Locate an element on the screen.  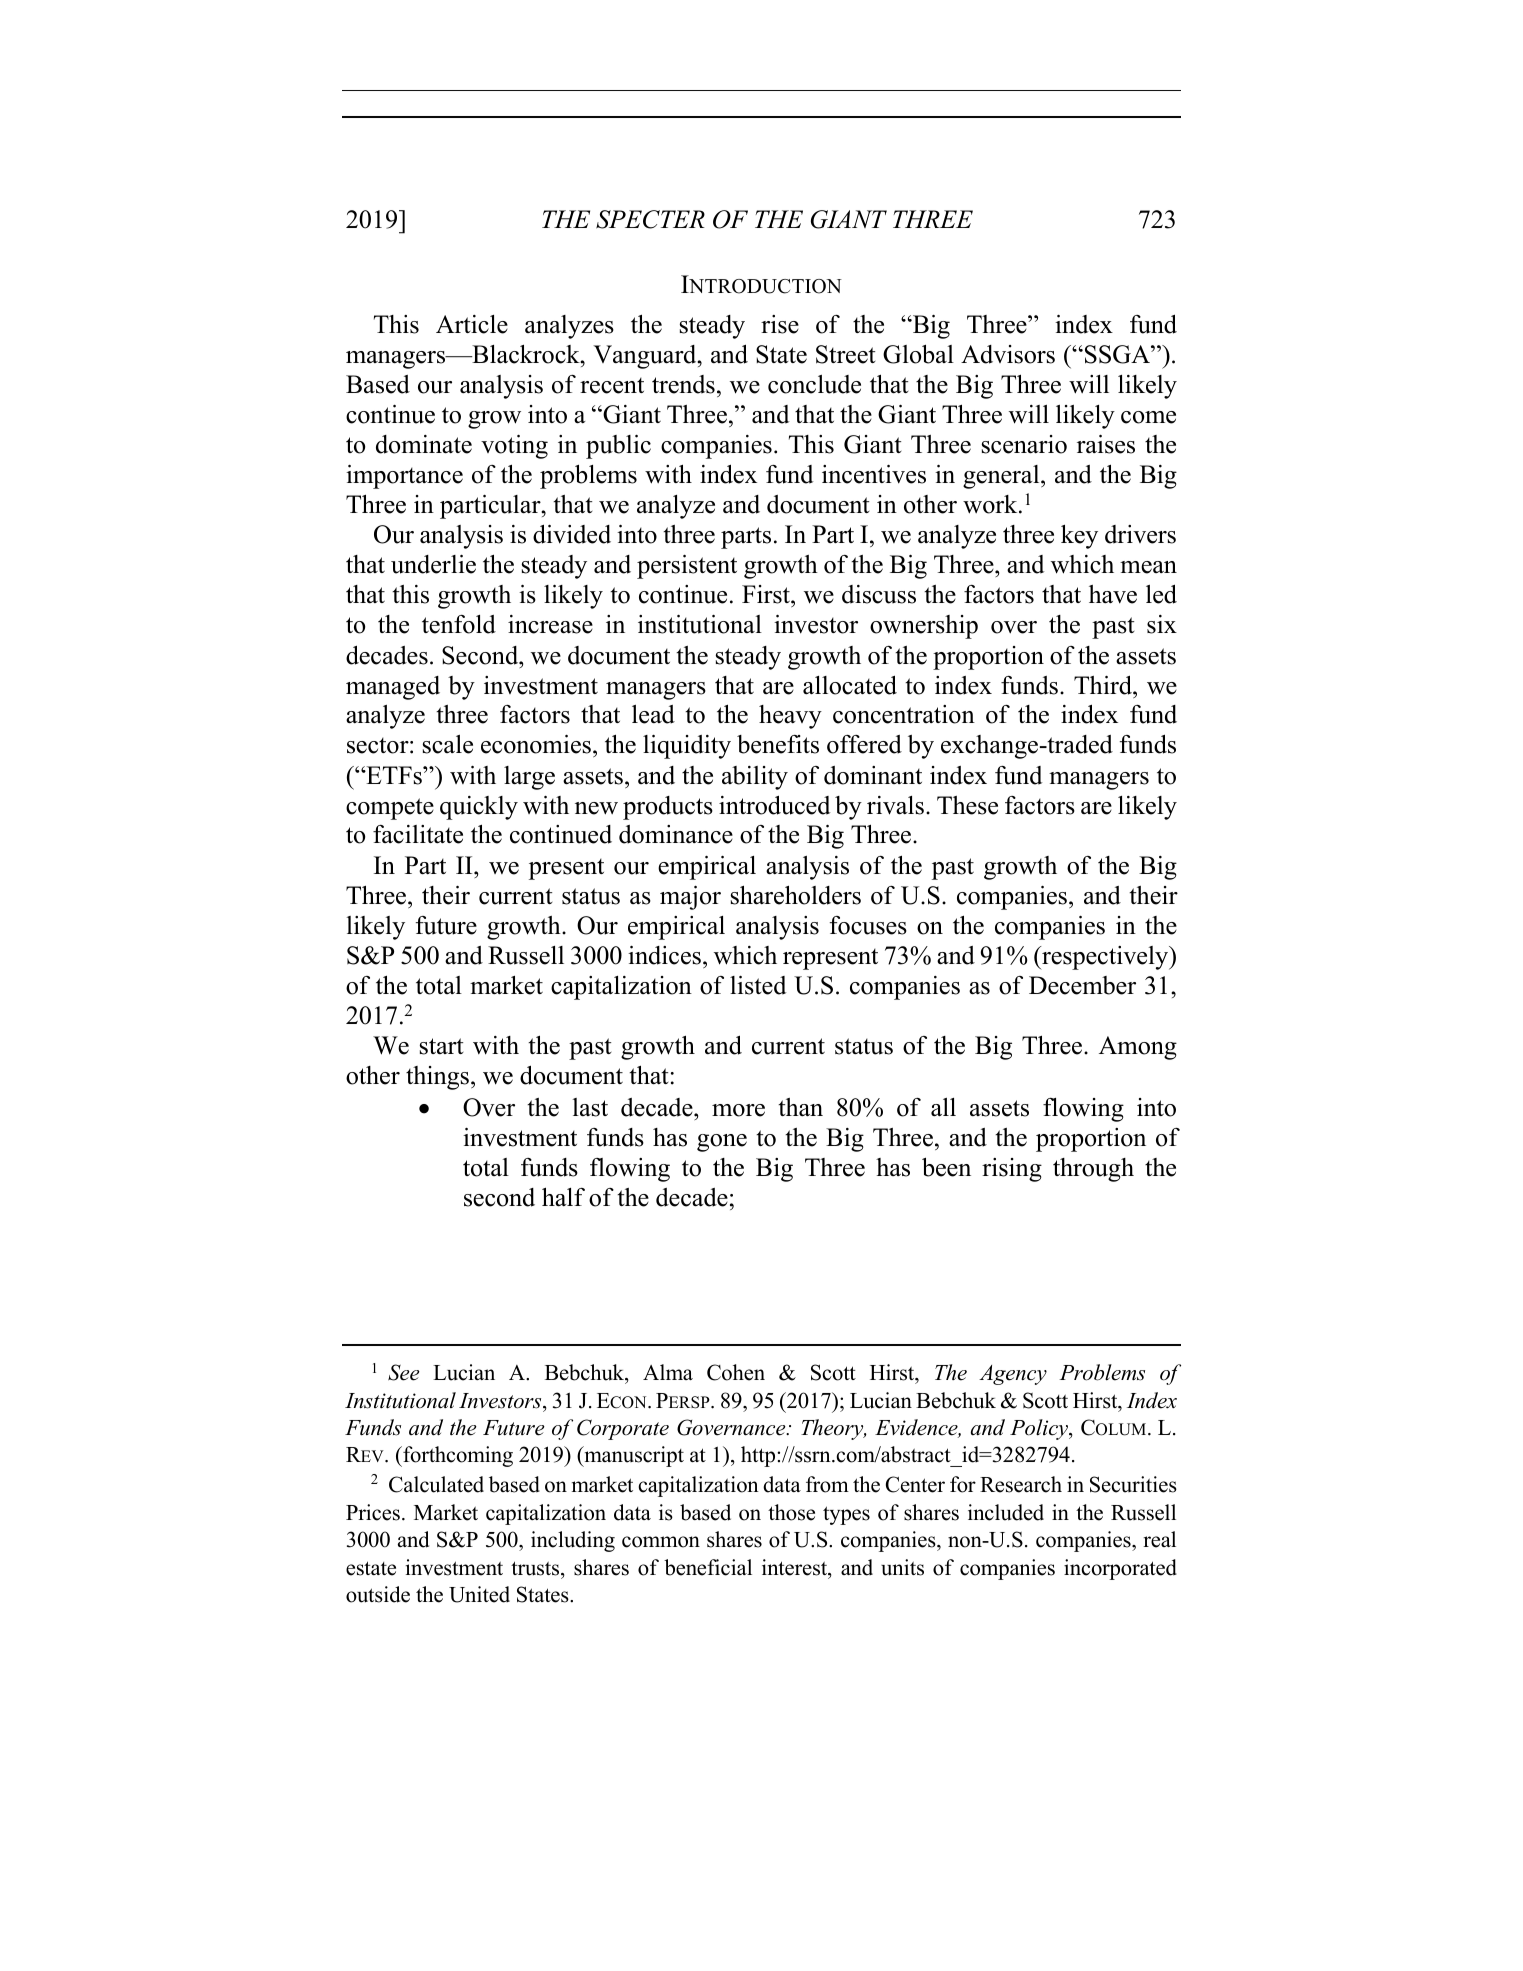
United is located at coordinates (479, 1594).
